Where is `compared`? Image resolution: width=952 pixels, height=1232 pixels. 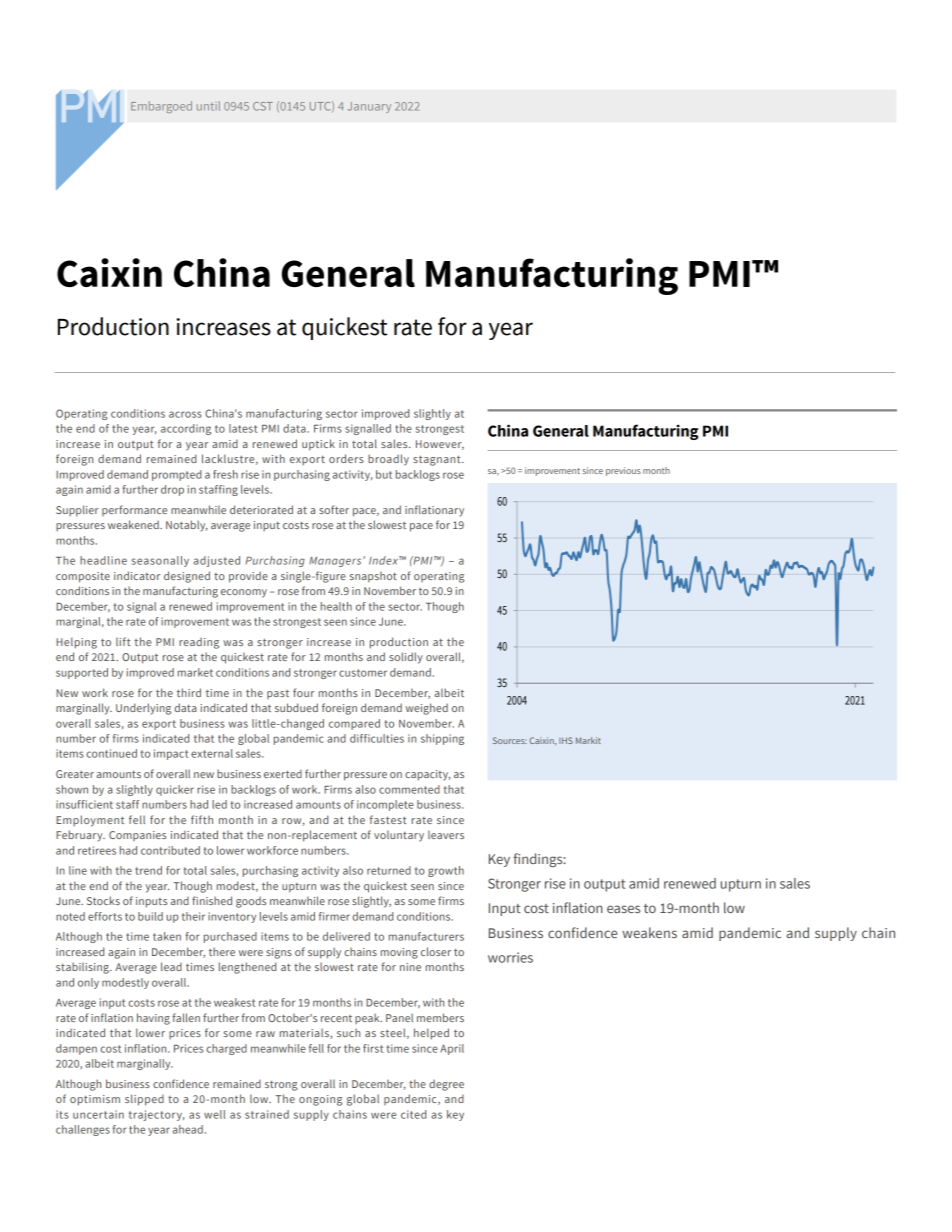 compared is located at coordinates (354, 724).
